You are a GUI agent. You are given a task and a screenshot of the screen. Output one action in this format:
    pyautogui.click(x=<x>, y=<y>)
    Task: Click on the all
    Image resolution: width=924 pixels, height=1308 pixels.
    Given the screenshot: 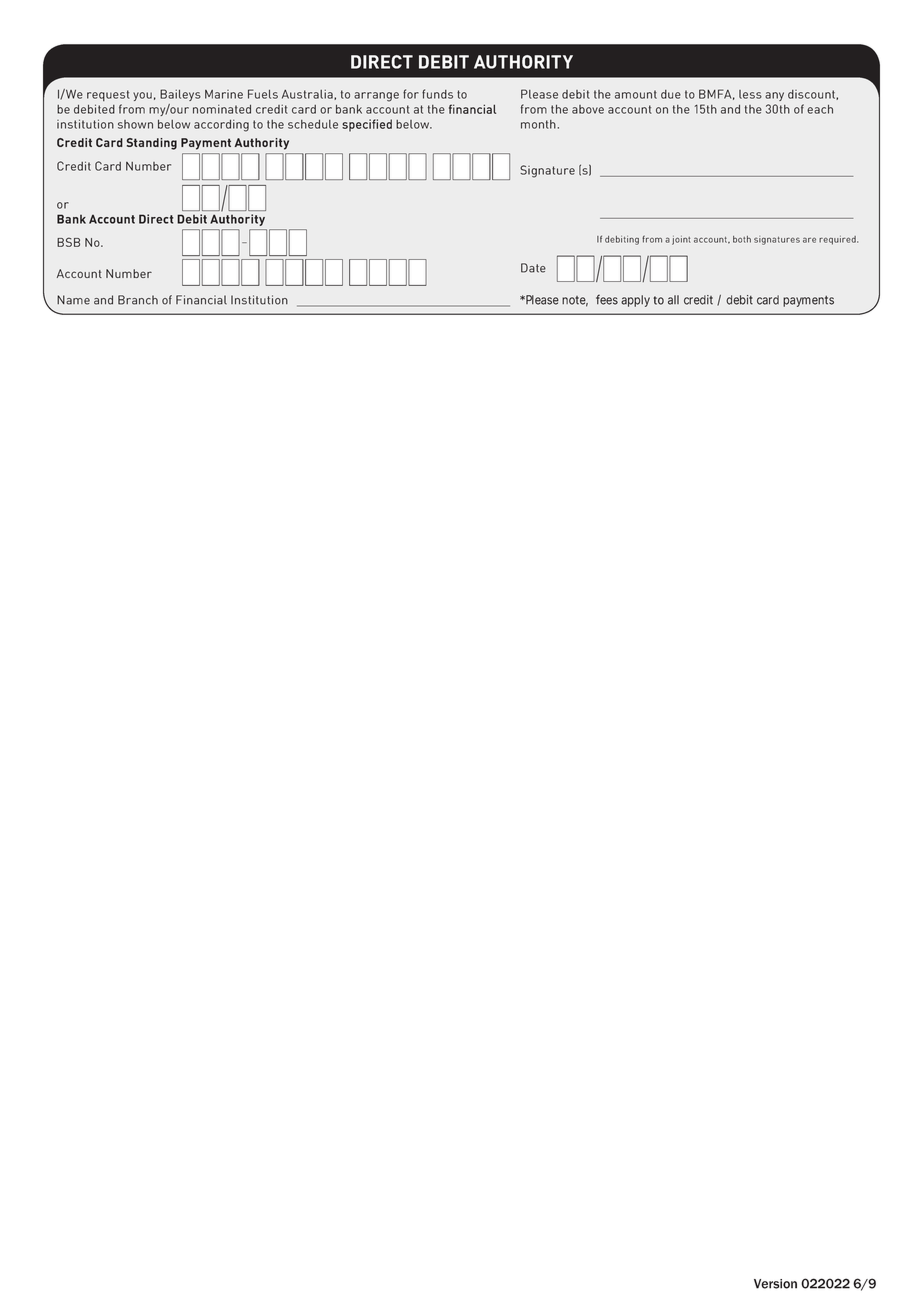 What is the action you would take?
    pyautogui.click(x=673, y=300)
